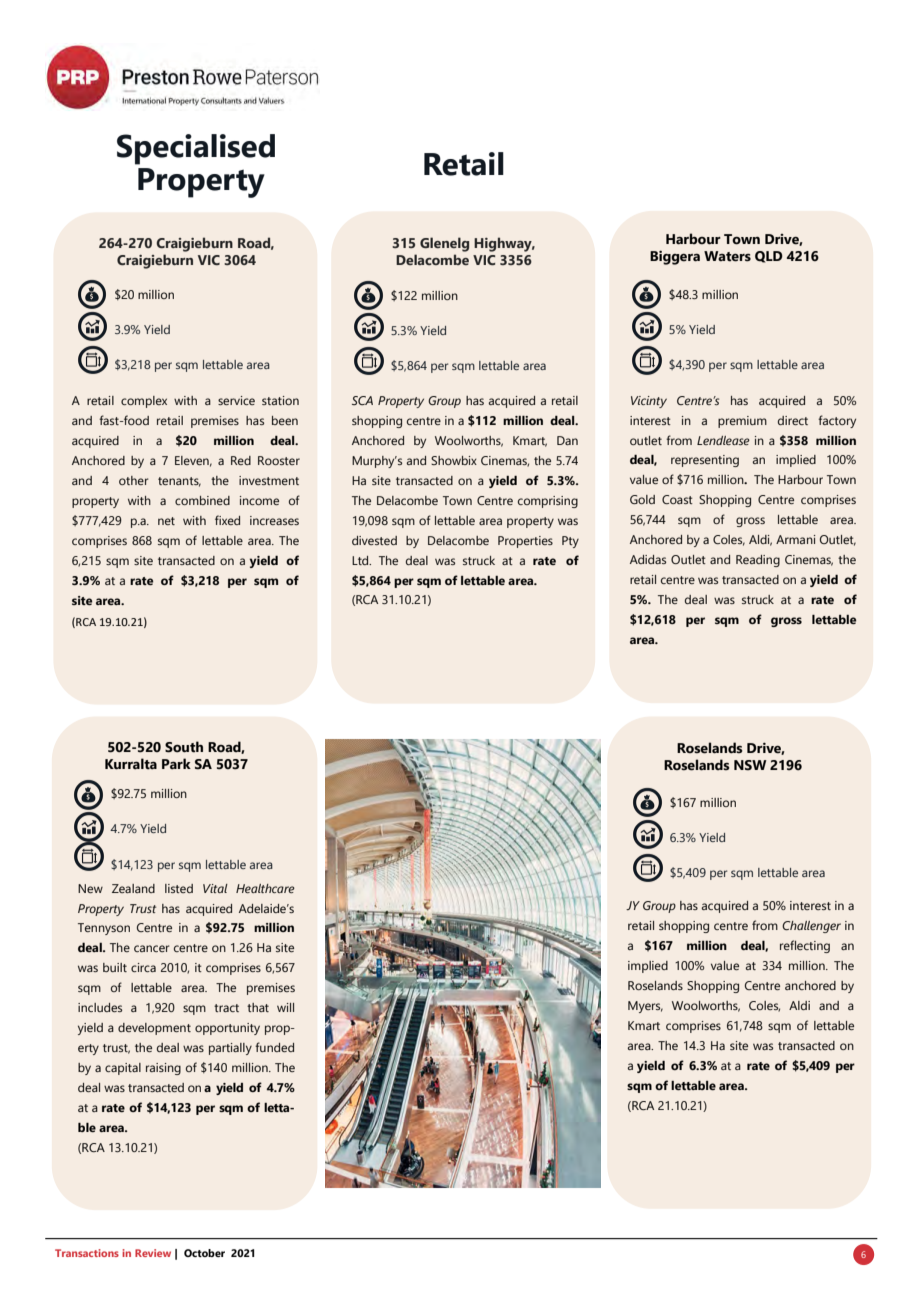 The width and height of the screenshot is (924, 1308). Describe the element at coordinates (362, 400) in the screenshot. I see `SCA` at that location.
